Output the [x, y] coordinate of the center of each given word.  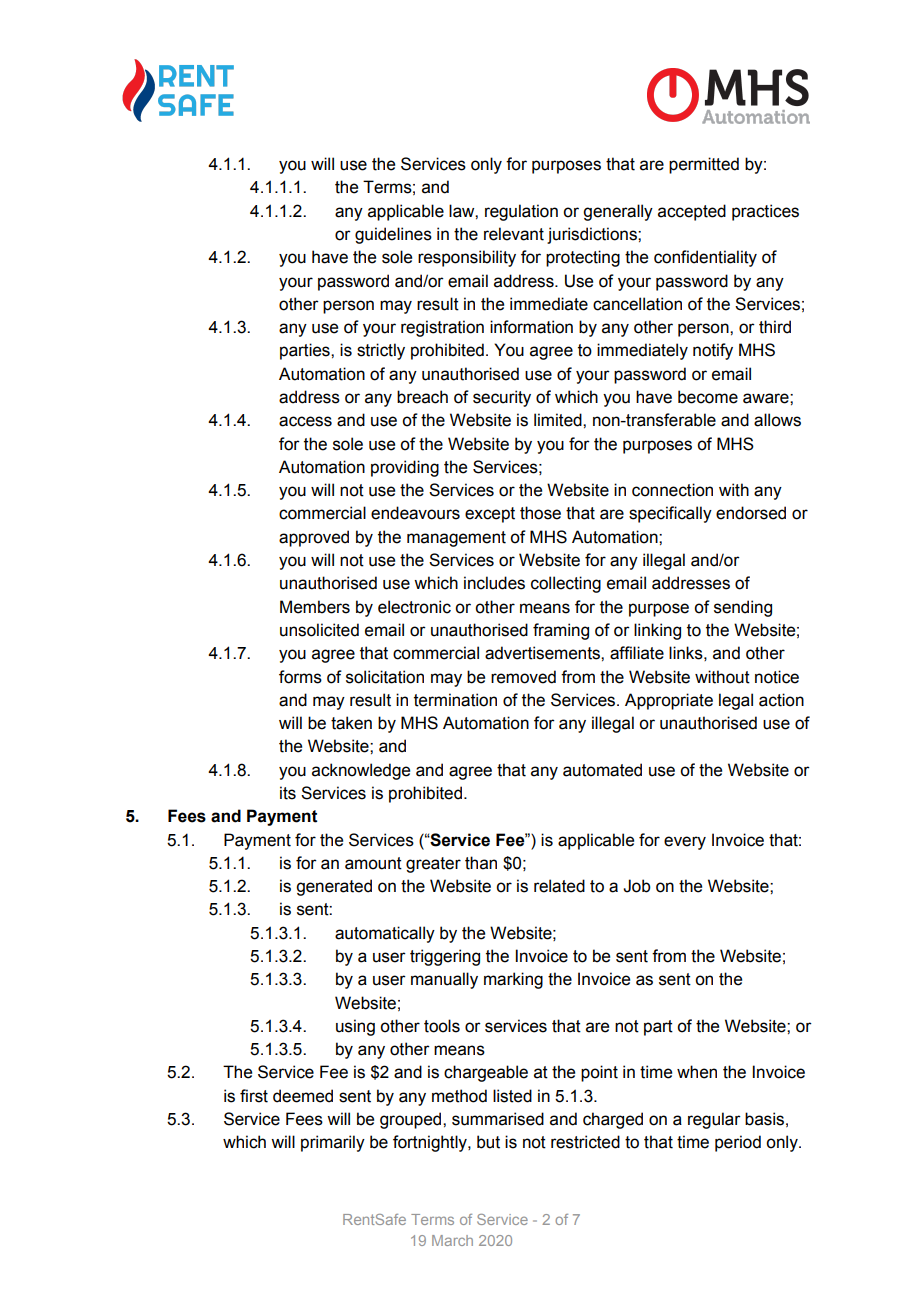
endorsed [751, 513]
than [481, 863]
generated [334, 887]
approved [314, 538]
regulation [521, 212]
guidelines [393, 235]
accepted [692, 212]
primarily [333, 1143]
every [685, 843]
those [540, 513]
